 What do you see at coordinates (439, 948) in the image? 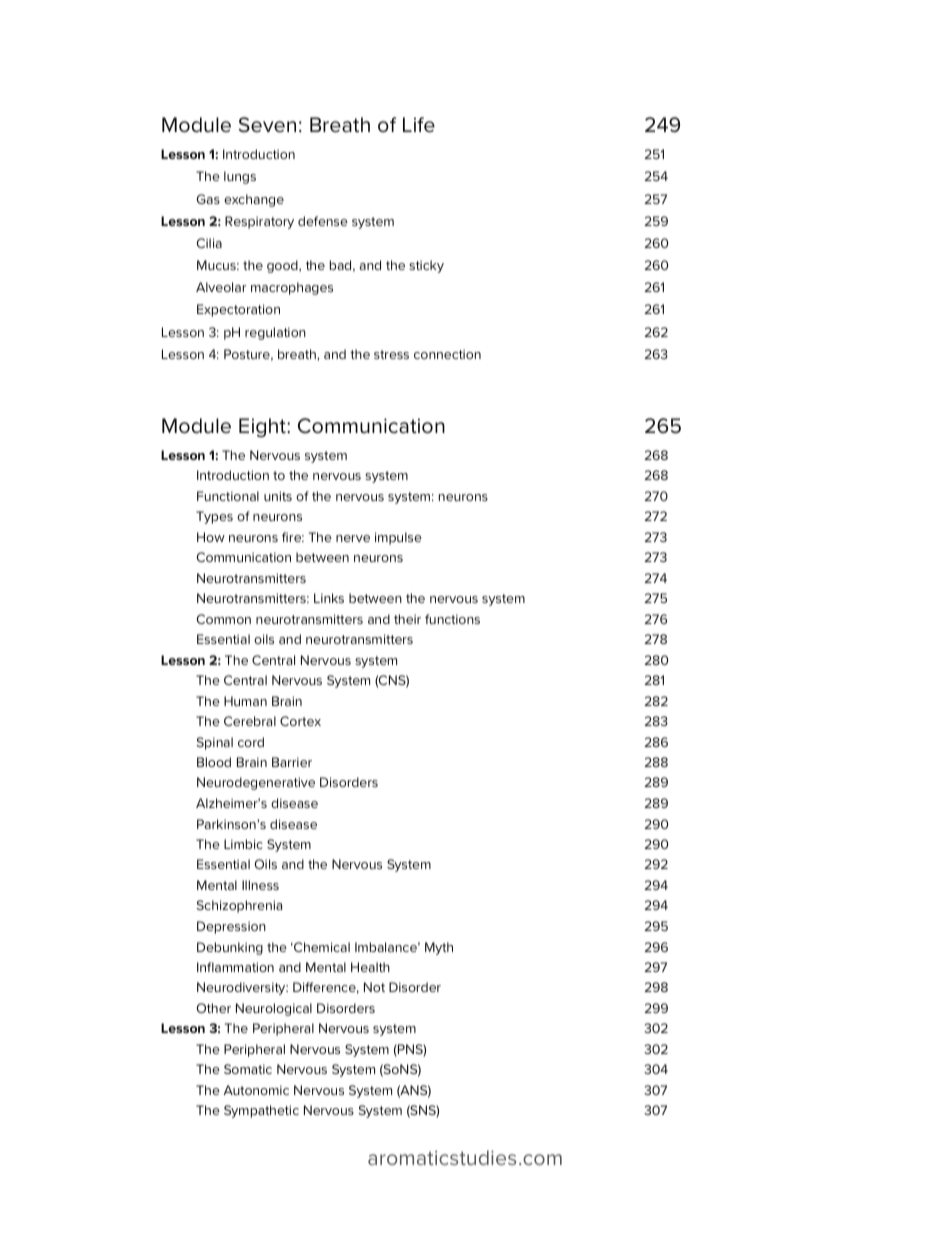
I see `Myth` at bounding box center [439, 948].
